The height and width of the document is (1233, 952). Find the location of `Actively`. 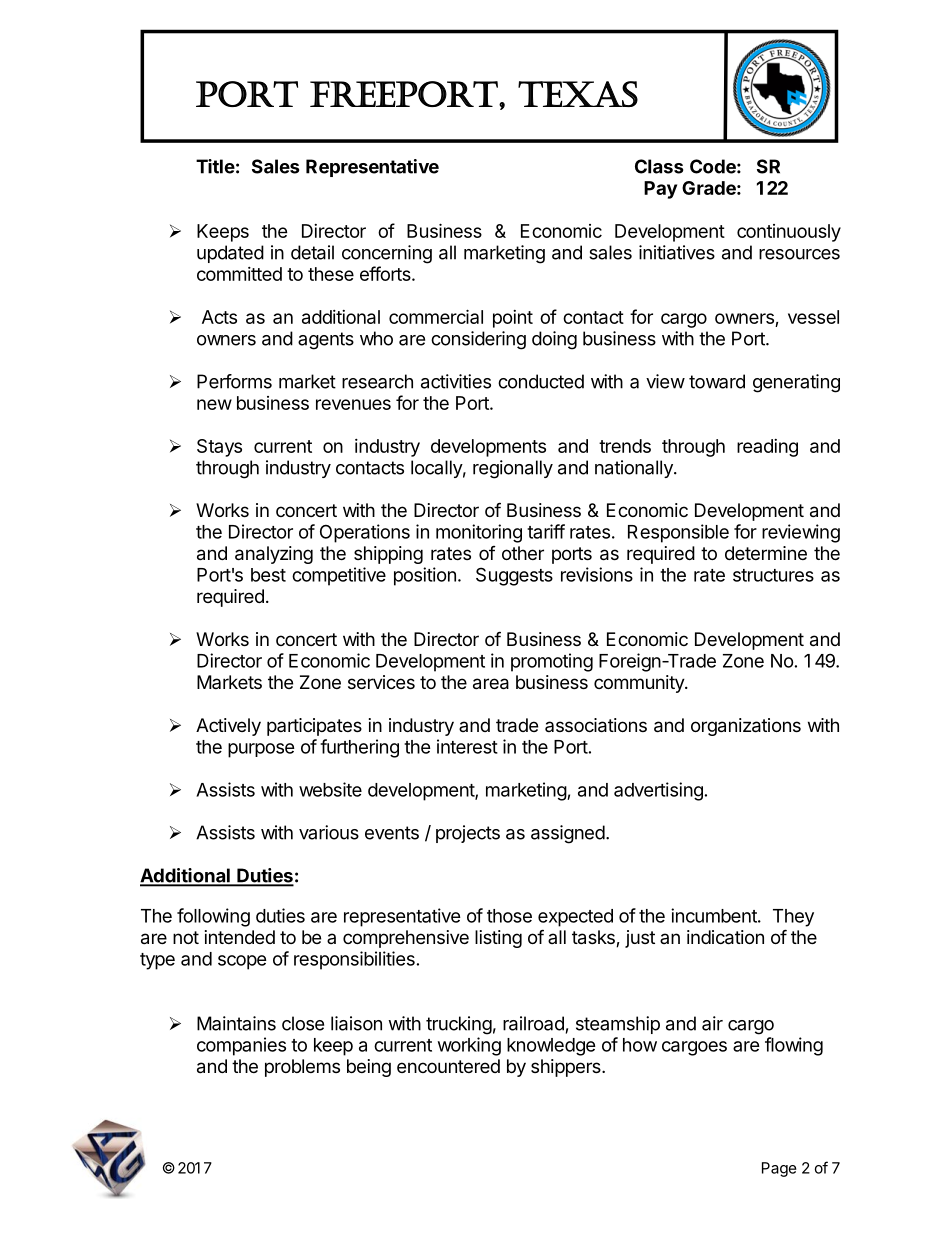

Actively is located at coordinates (228, 727).
